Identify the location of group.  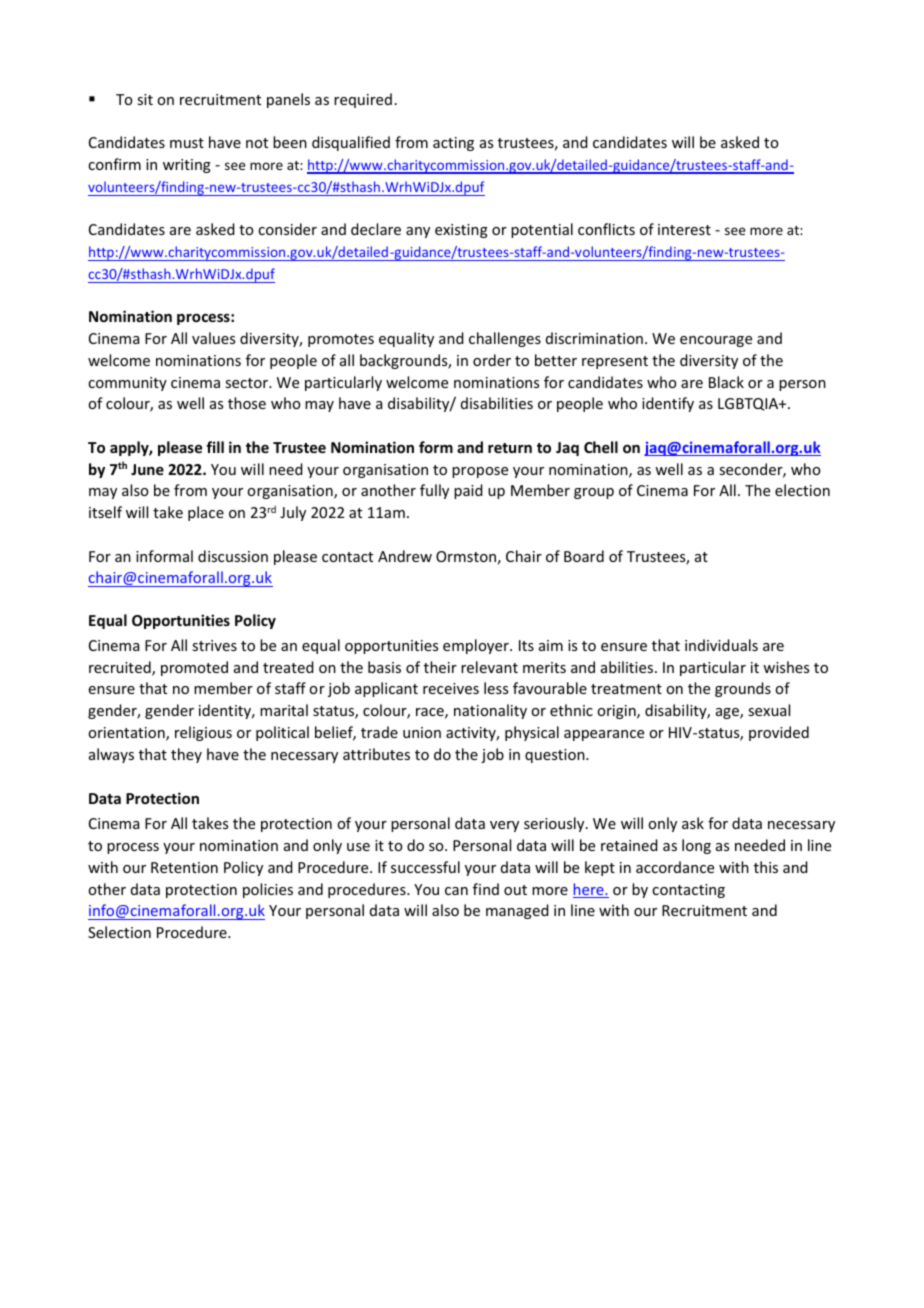
(594, 493).
